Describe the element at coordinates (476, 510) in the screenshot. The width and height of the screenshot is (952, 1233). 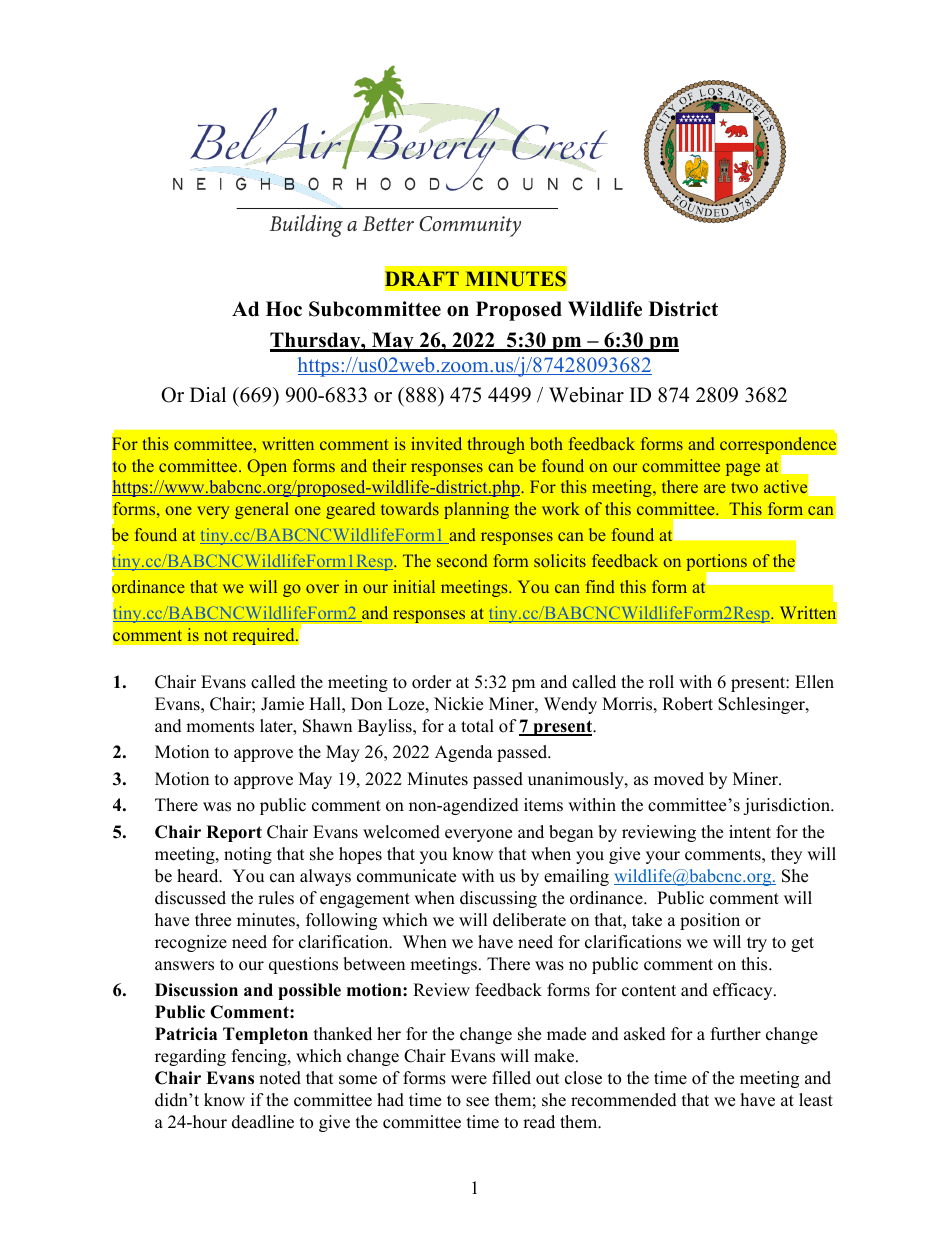
I see `planning` at that location.
